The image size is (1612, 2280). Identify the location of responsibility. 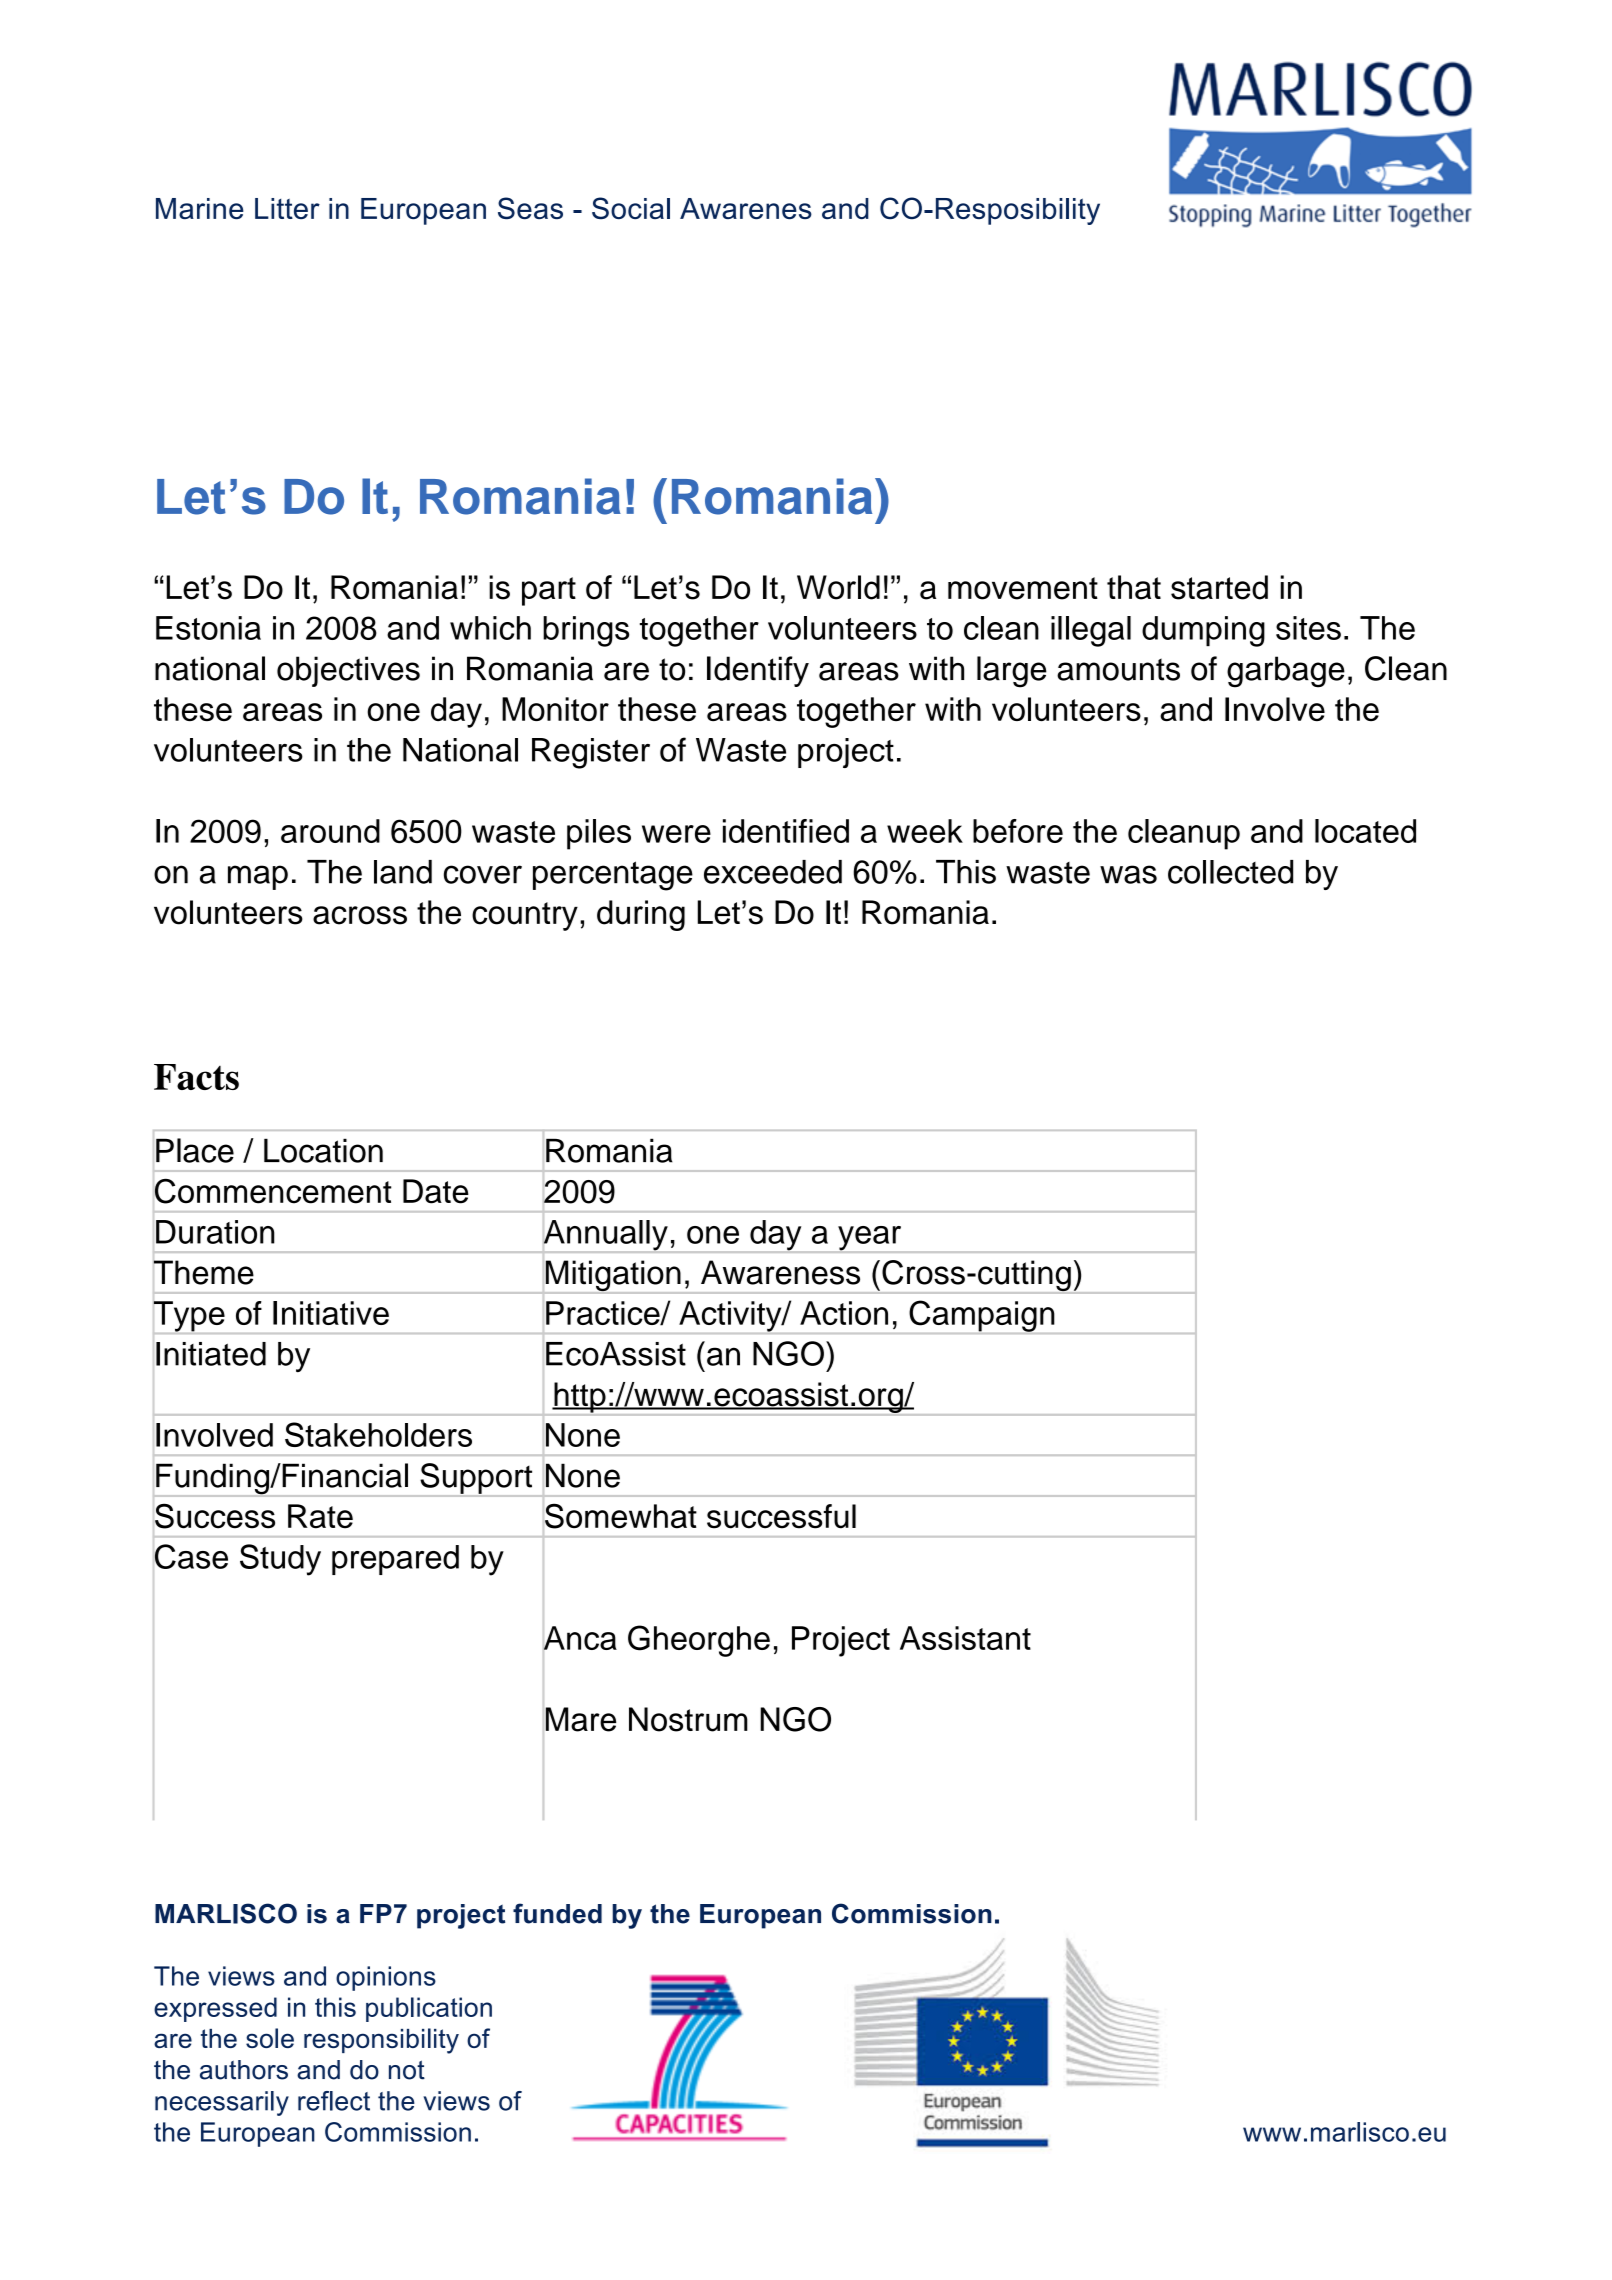
(381, 2041).
